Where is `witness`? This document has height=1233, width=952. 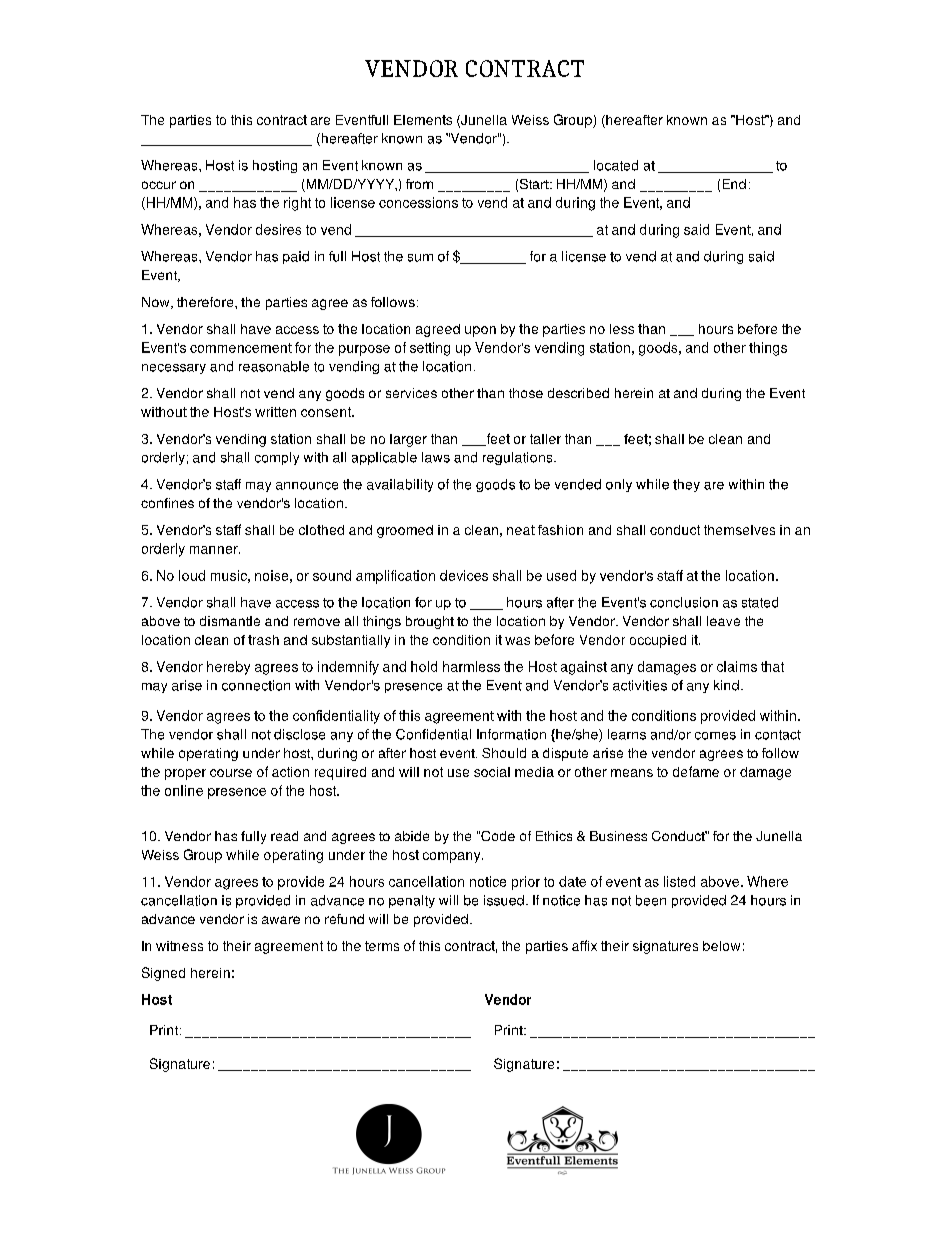 witness is located at coordinates (179, 946).
